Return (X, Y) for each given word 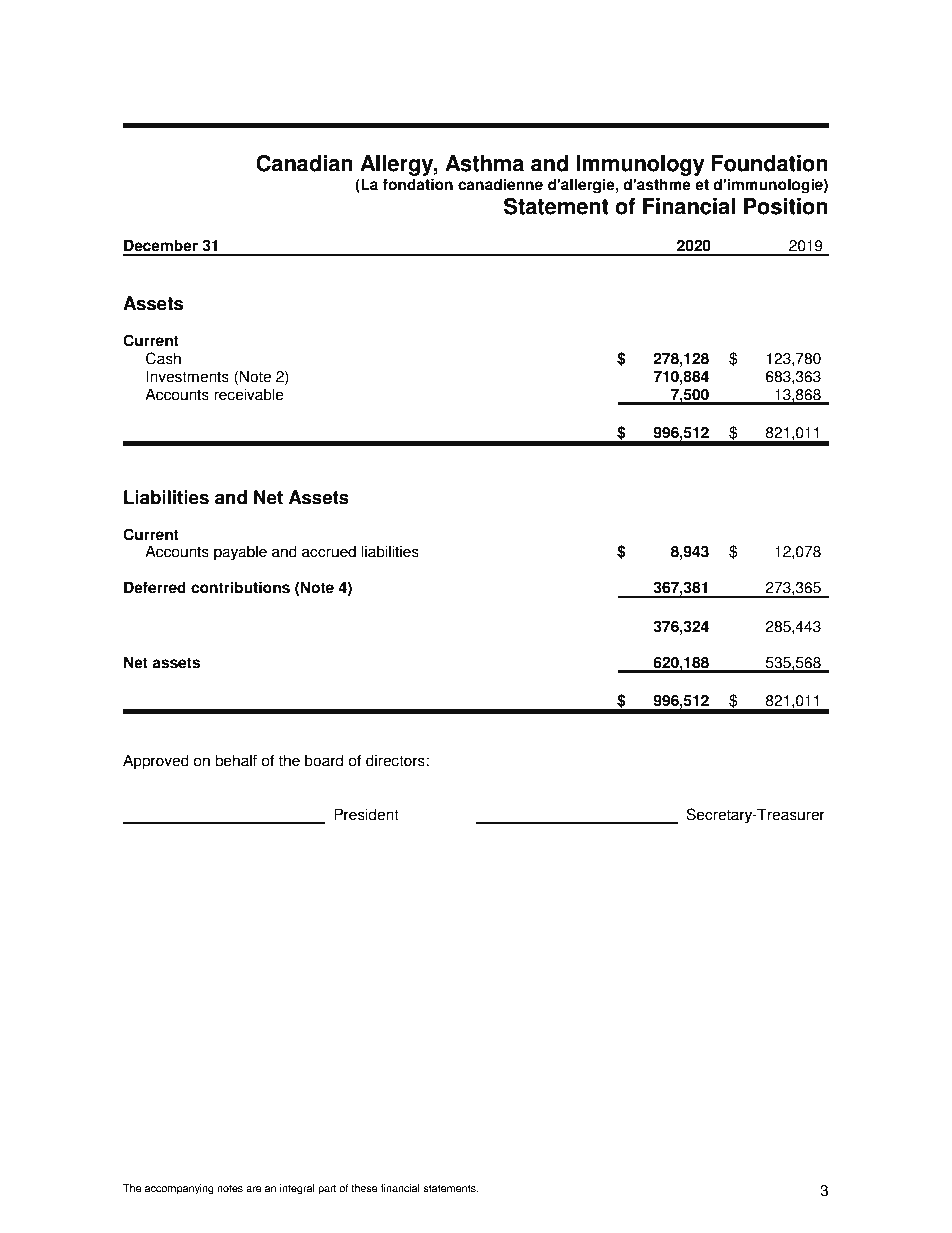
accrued (329, 551)
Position (786, 206)
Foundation (770, 163)
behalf (236, 760)
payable (240, 553)
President (366, 814)
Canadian (304, 163)
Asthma (484, 163)
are (254, 1189)
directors (395, 760)
